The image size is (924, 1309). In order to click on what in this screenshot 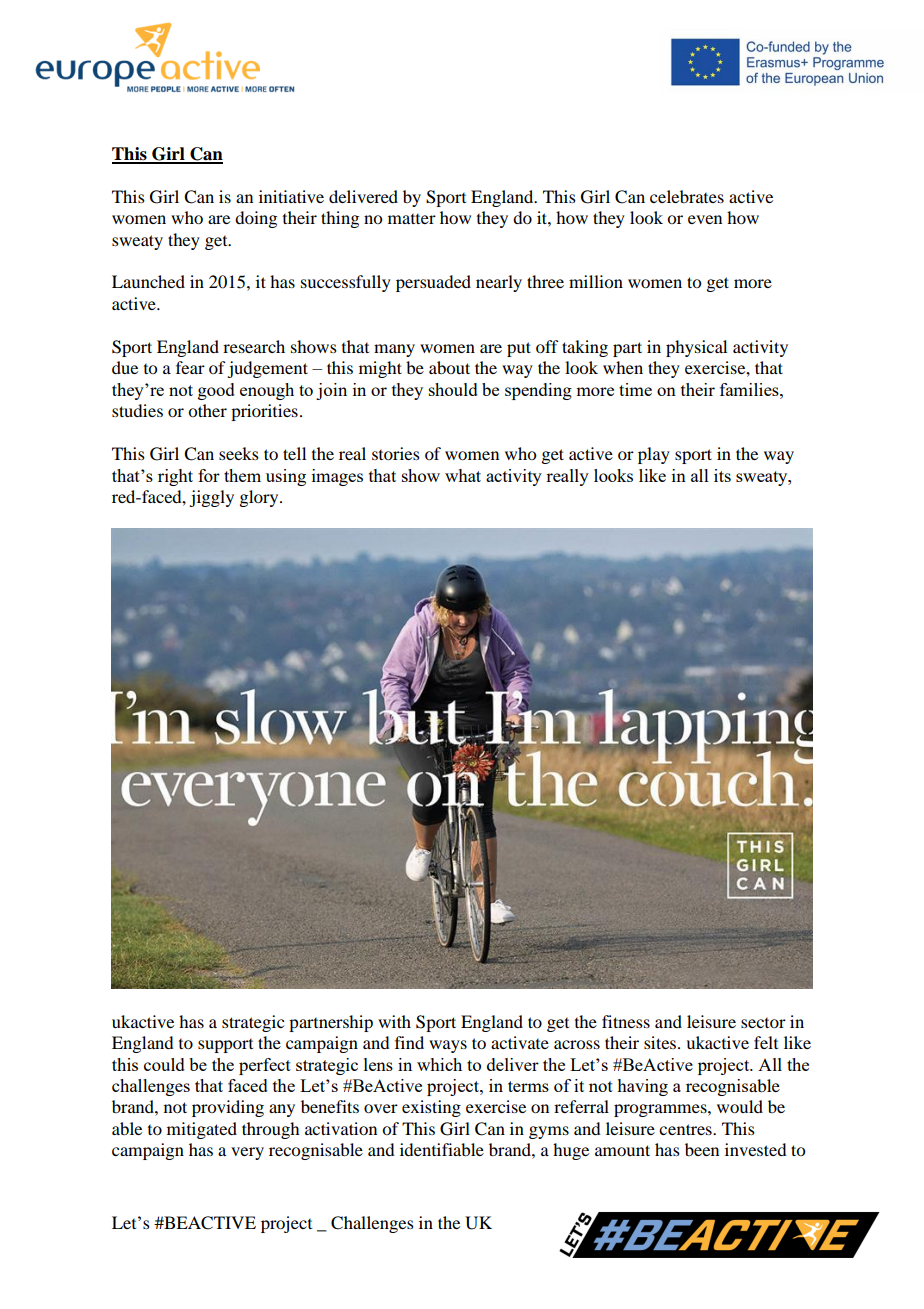, I will do `click(463, 475)`.
